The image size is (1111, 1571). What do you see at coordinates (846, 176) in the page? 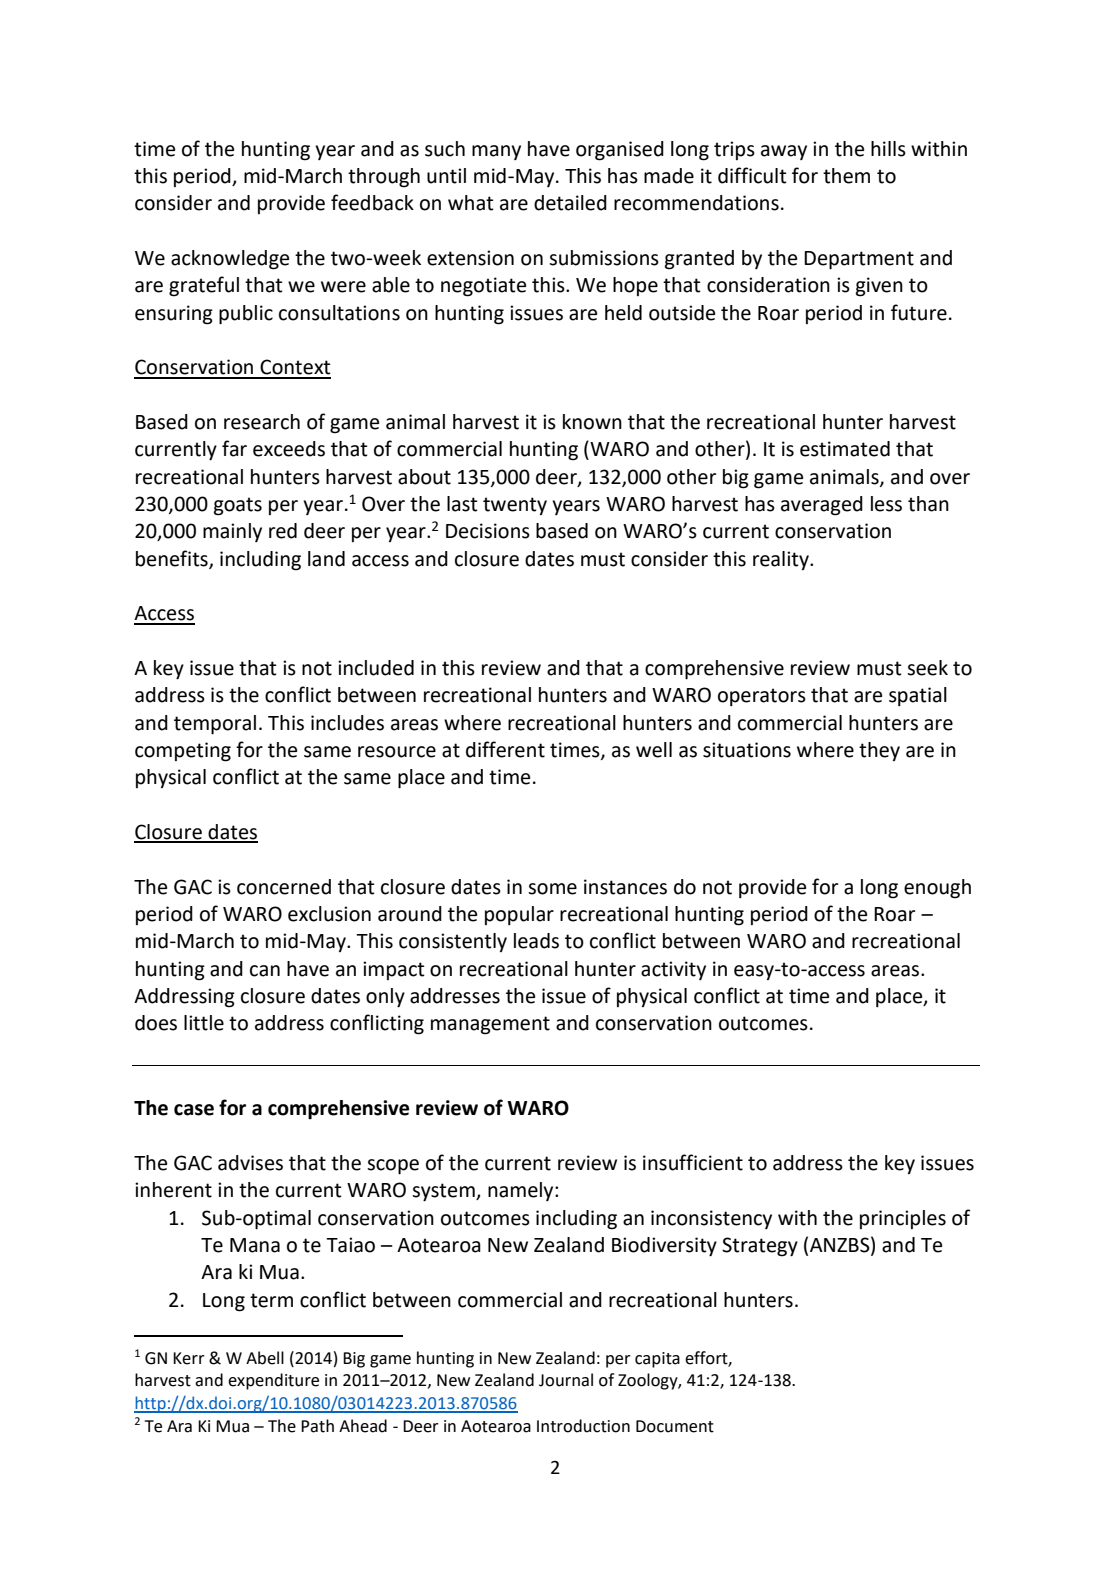
I see `them` at bounding box center [846, 176].
